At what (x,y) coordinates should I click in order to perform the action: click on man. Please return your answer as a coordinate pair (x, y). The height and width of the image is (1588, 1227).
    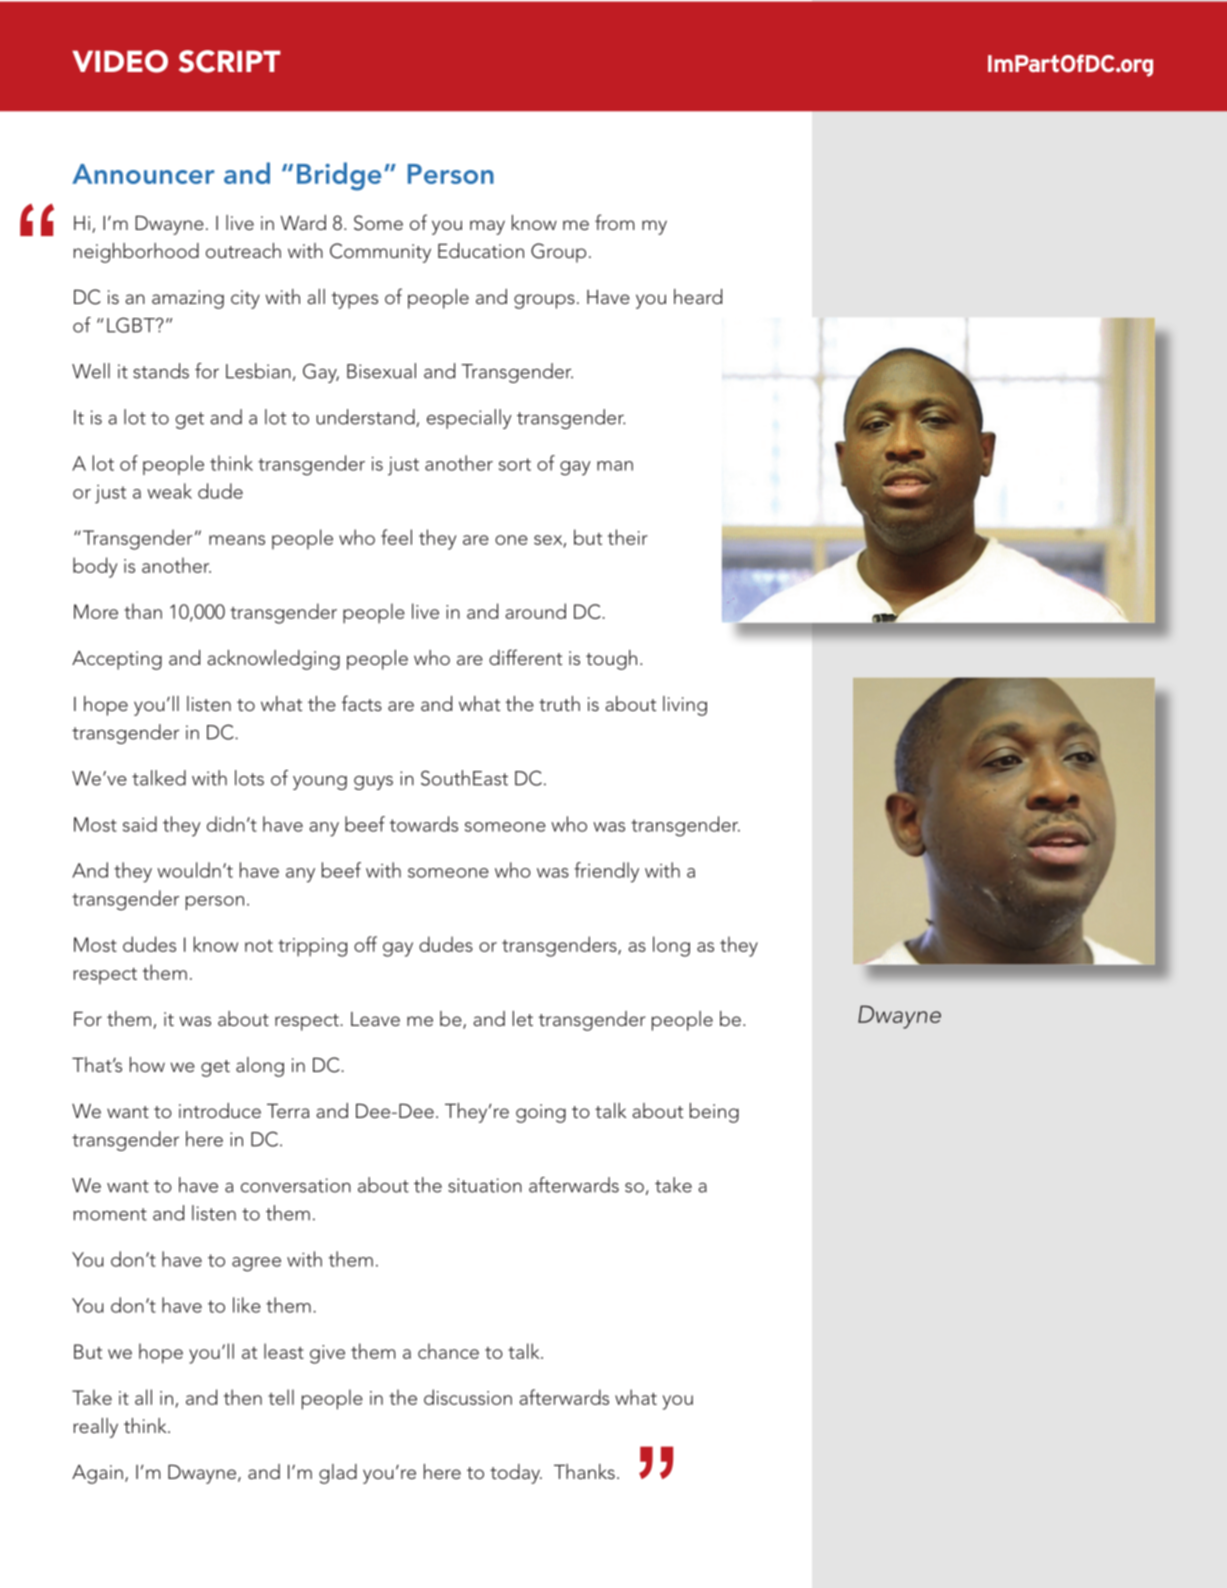
    Looking at the image, I should click on (615, 466).
